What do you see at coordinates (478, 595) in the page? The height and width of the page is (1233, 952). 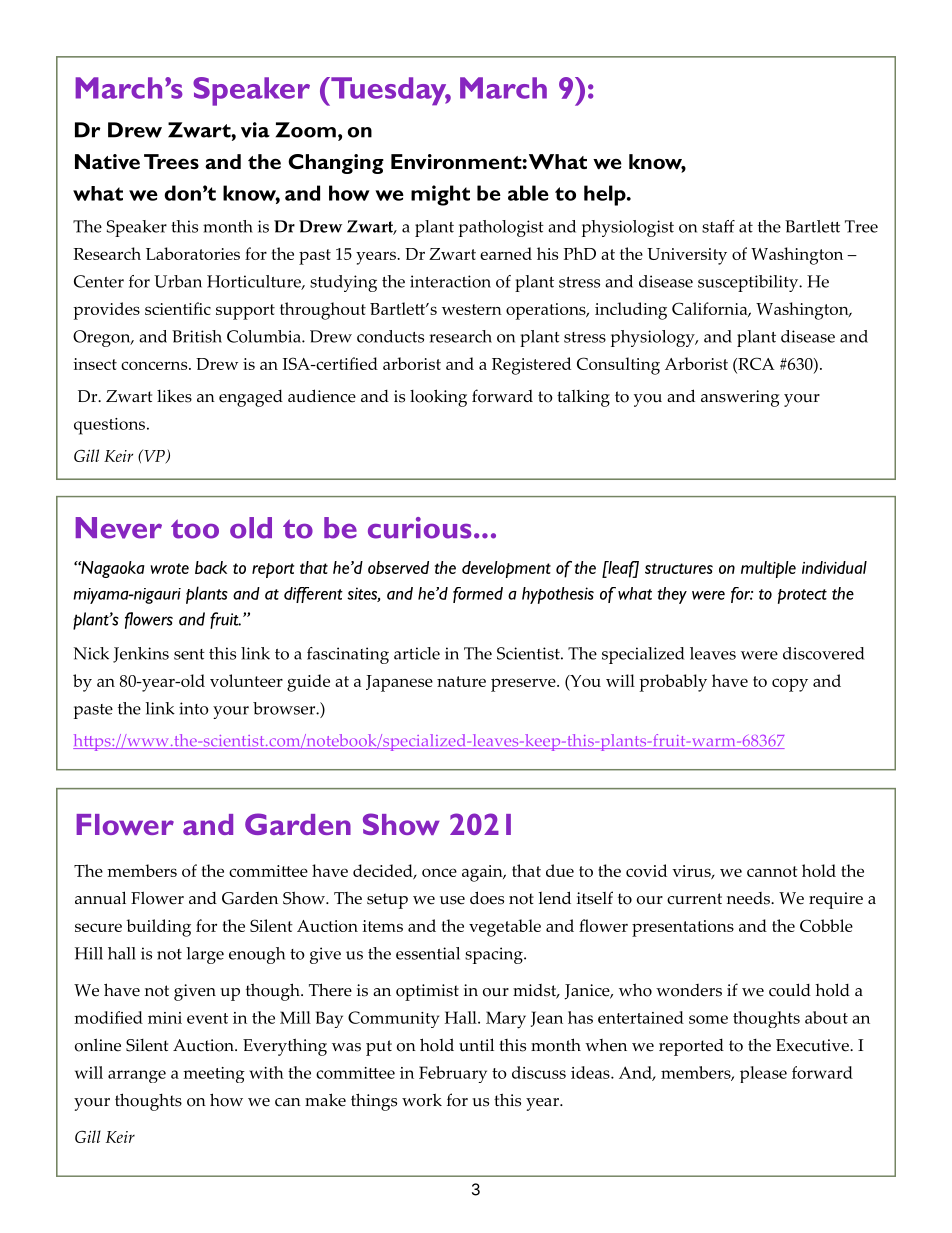 I see `formed` at bounding box center [478, 595].
